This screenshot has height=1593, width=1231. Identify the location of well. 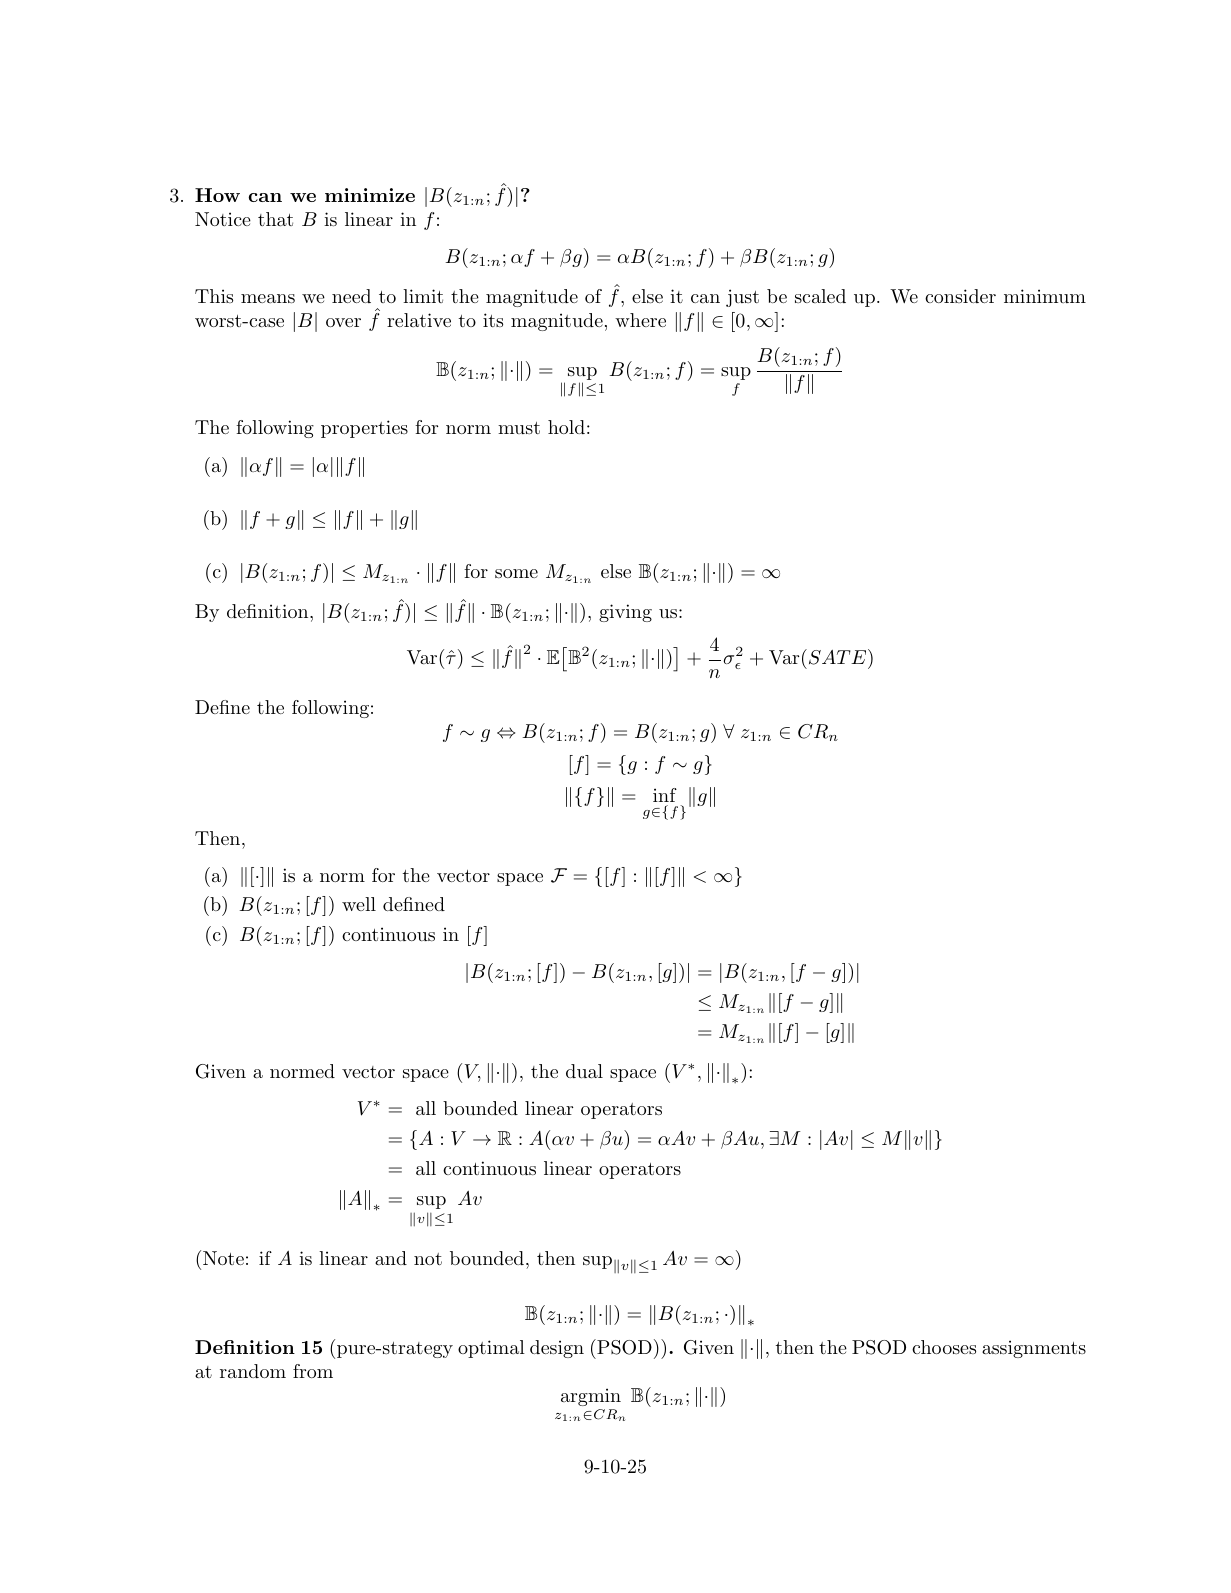
(359, 904).
